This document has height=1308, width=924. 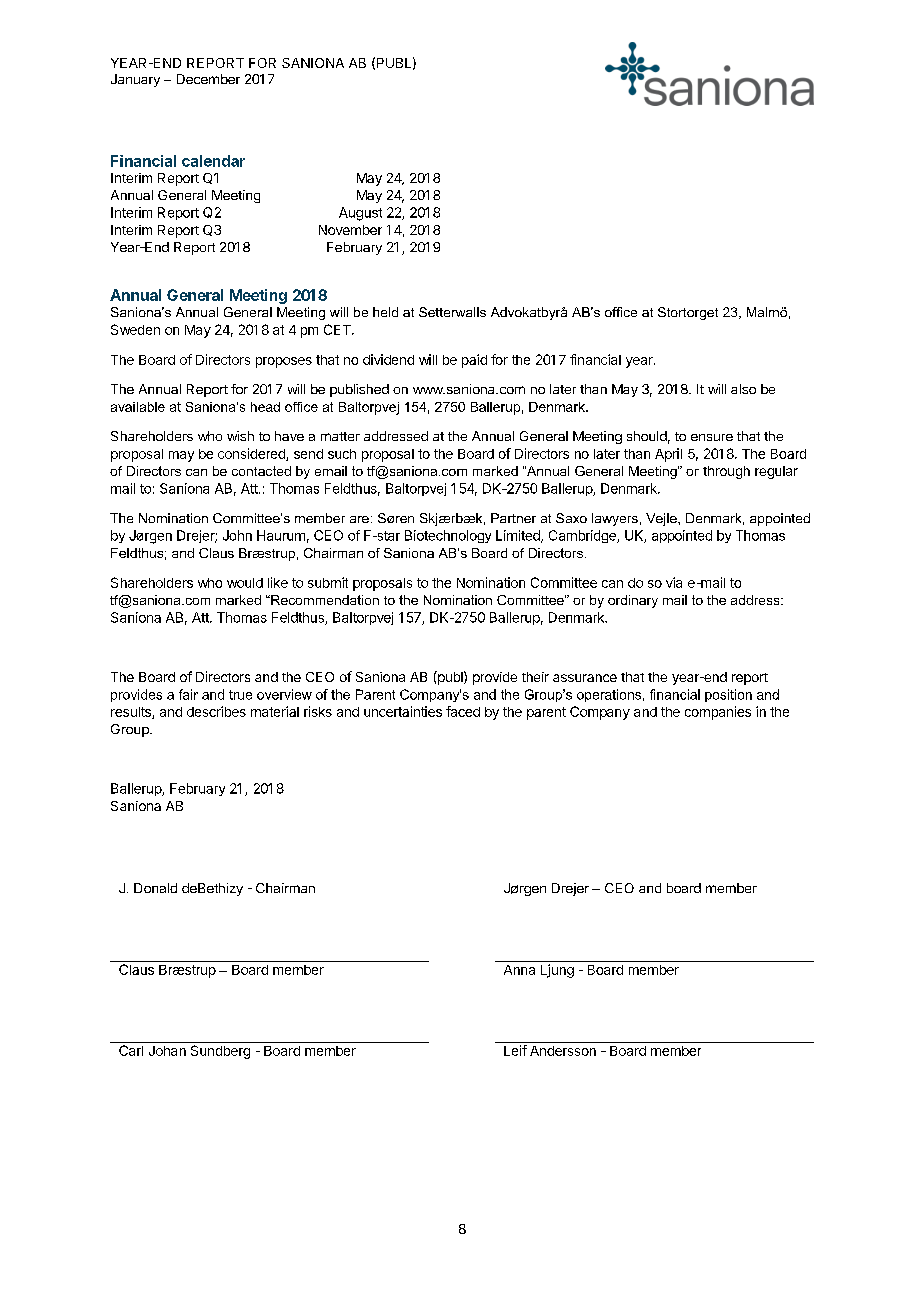 What do you see at coordinates (167, 1051) in the document?
I see `Johan` at bounding box center [167, 1051].
